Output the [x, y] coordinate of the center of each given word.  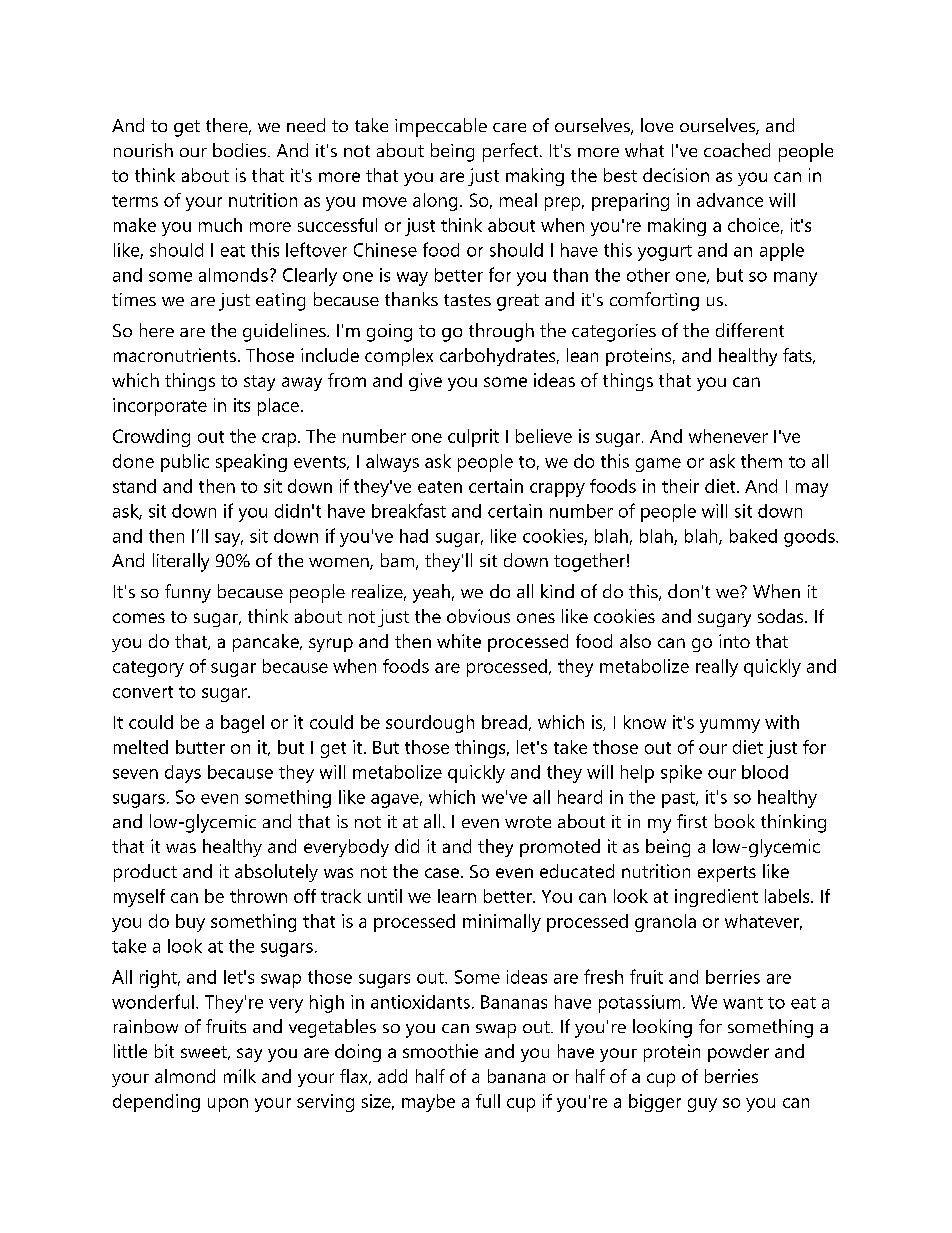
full [488, 1101]
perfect [512, 152]
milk [240, 1076]
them [761, 461]
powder [738, 1053]
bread [504, 722]
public [185, 463]
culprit [473, 438]
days [183, 774]
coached [737, 150]
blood [765, 772]
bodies [241, 150]
